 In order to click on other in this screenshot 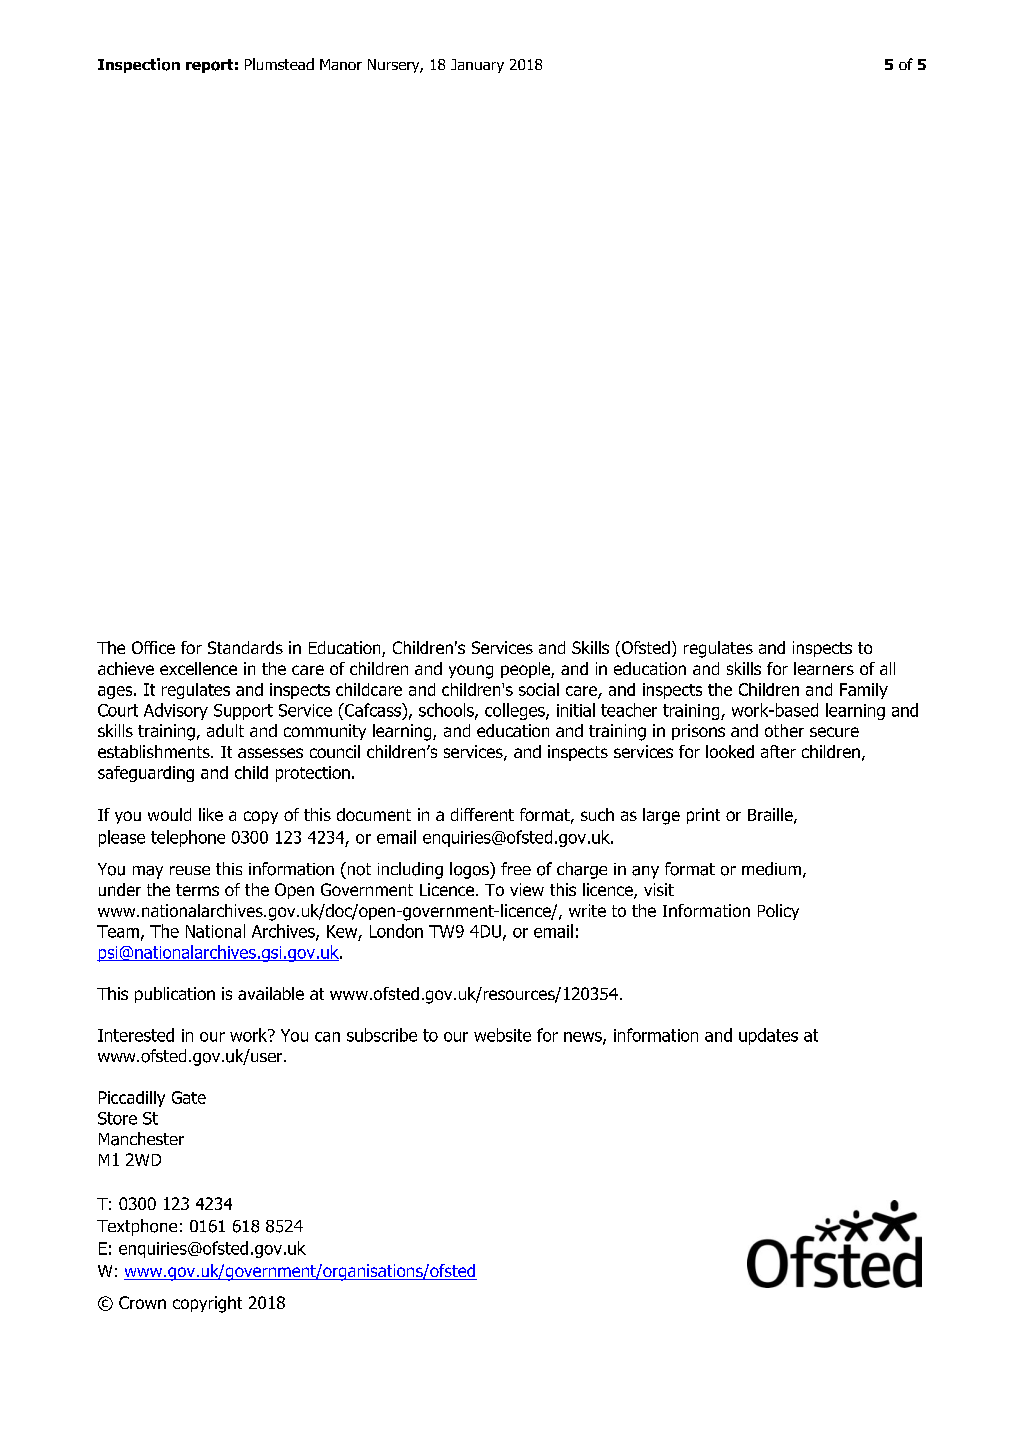, I will do `click(784, 730)`.
